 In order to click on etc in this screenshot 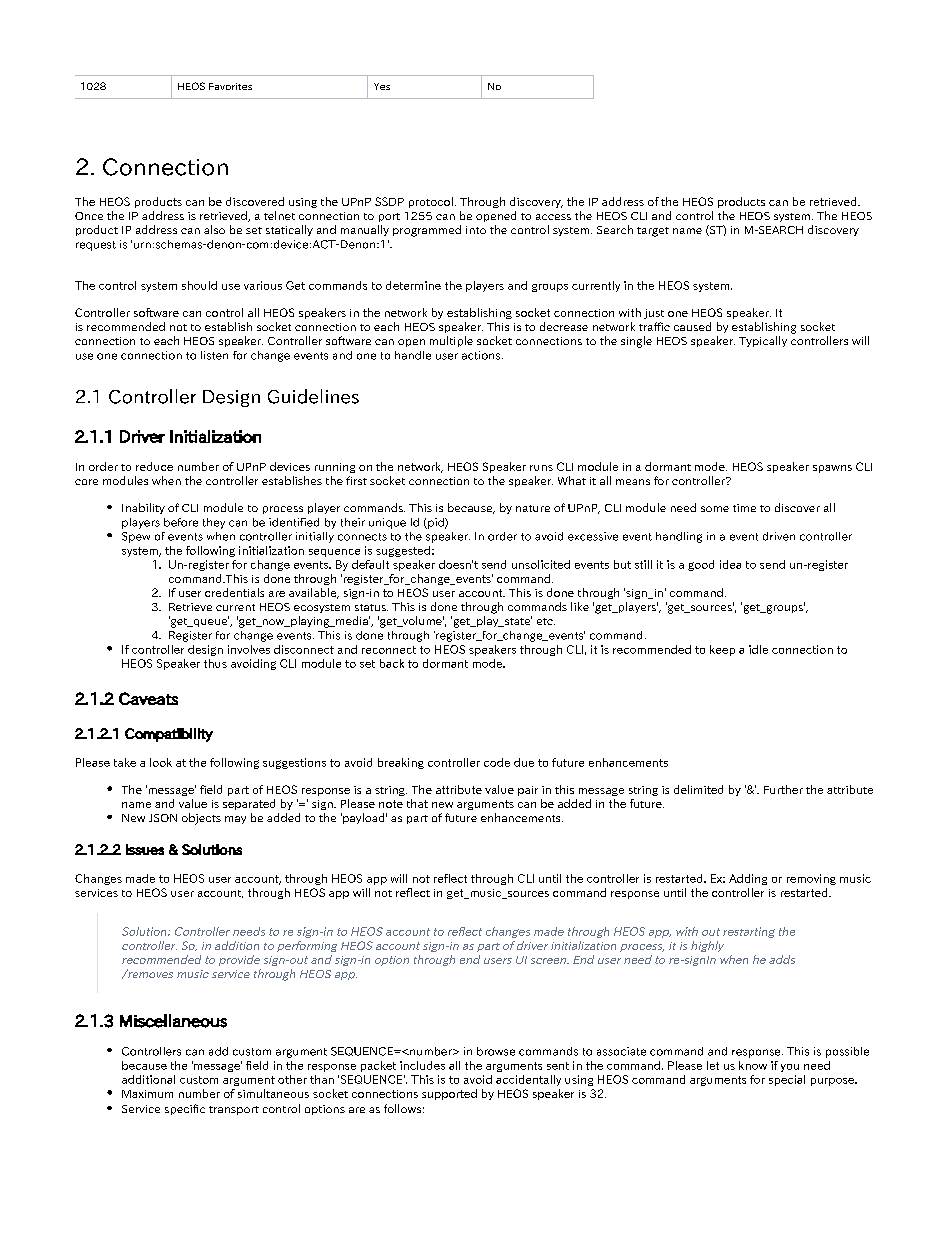, I will do `click(546, 621)`.
